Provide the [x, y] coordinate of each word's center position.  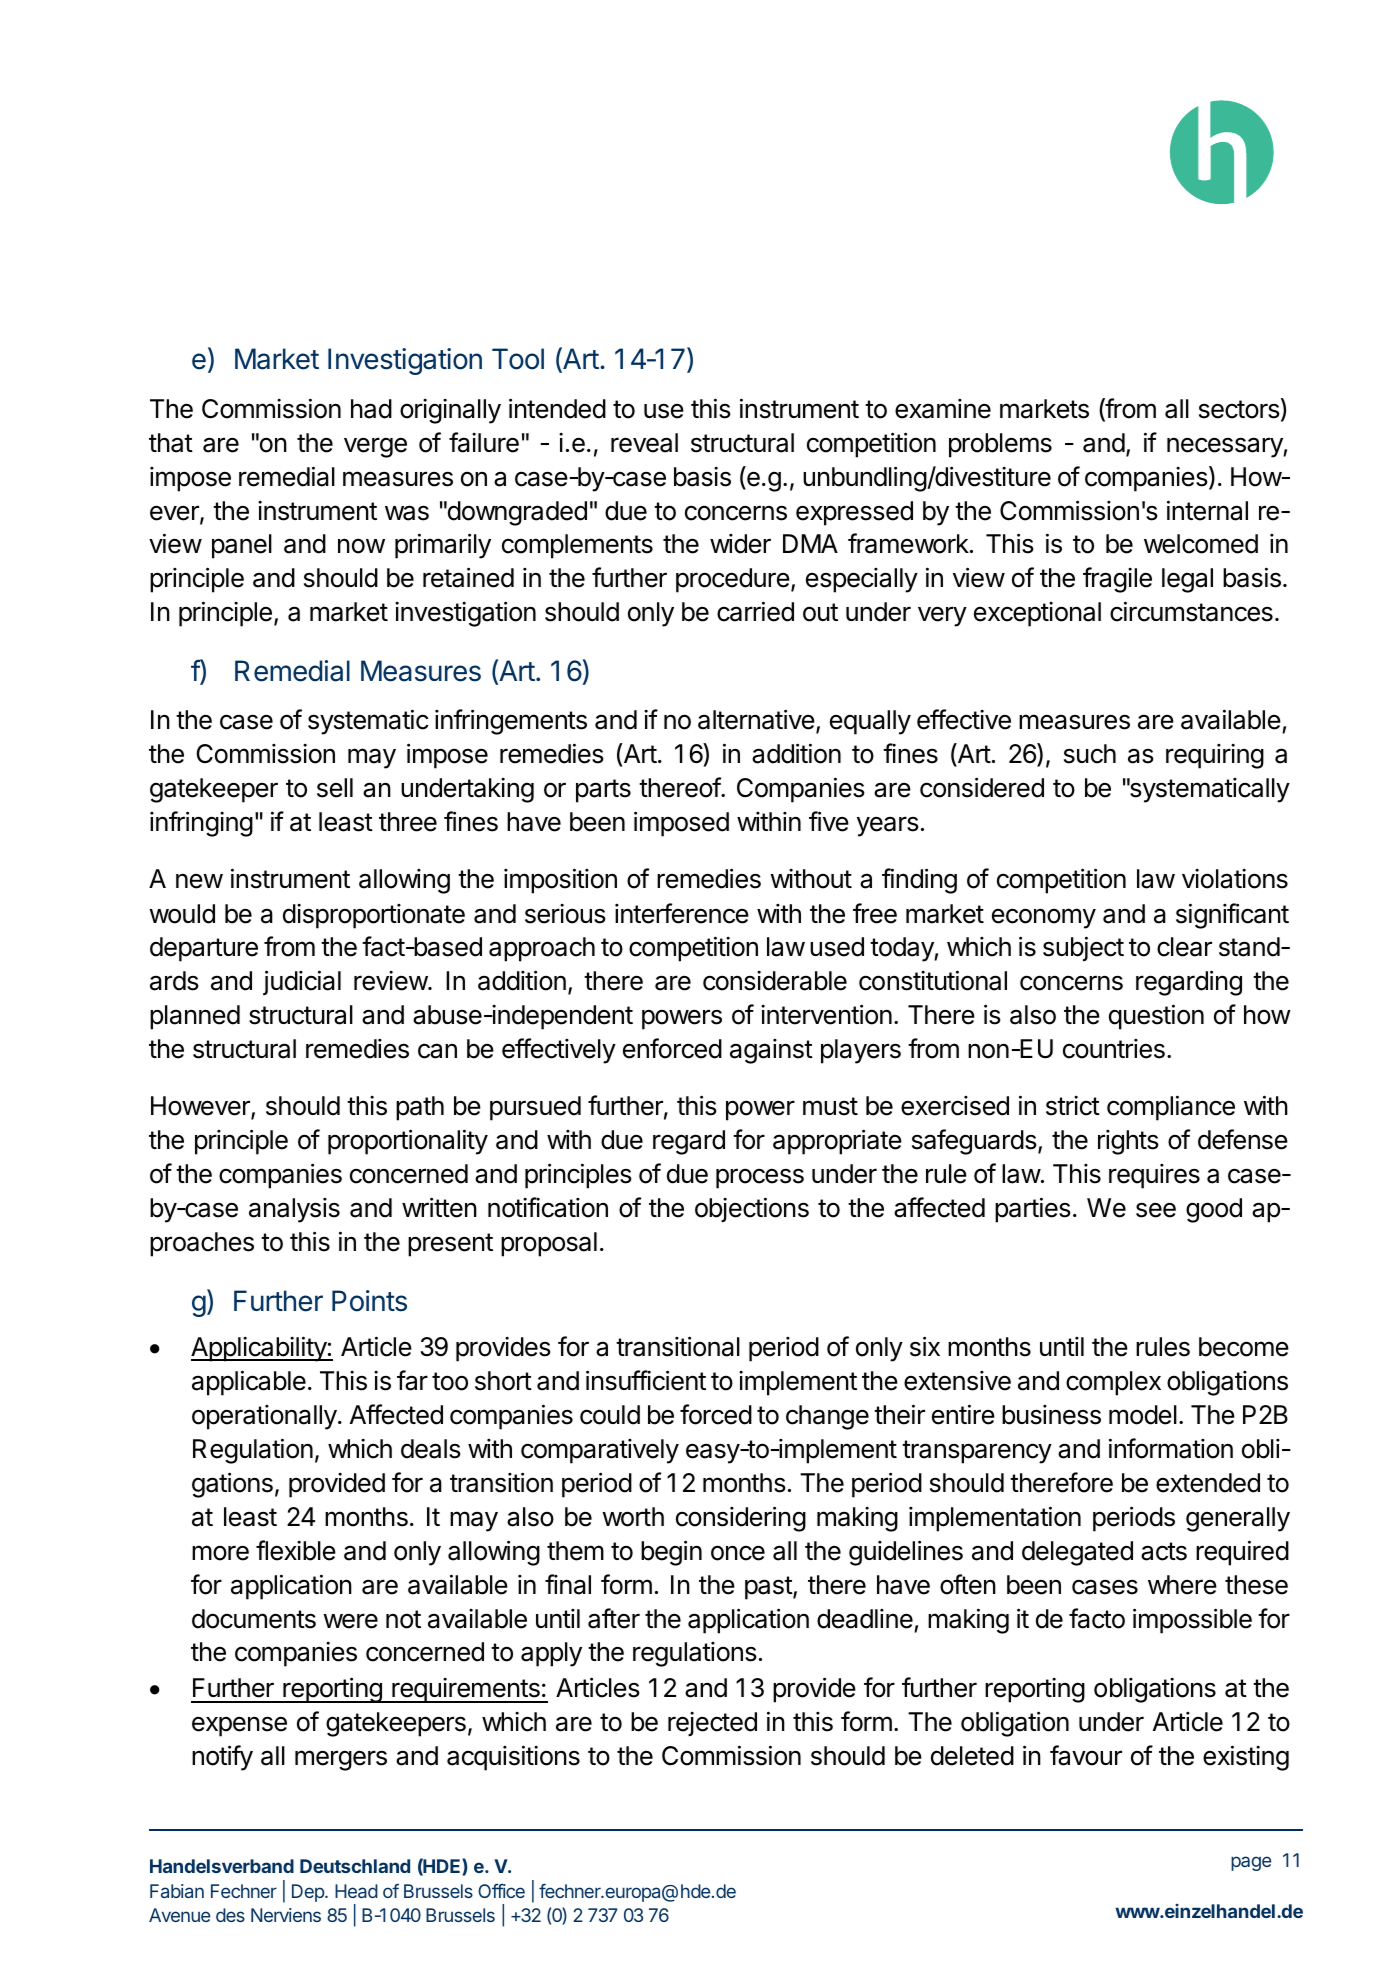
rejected [712, 1724]
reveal [644, 443]
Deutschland [355, 1866]
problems [1000, 445]
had [371, 409]
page [1251, 1863]
